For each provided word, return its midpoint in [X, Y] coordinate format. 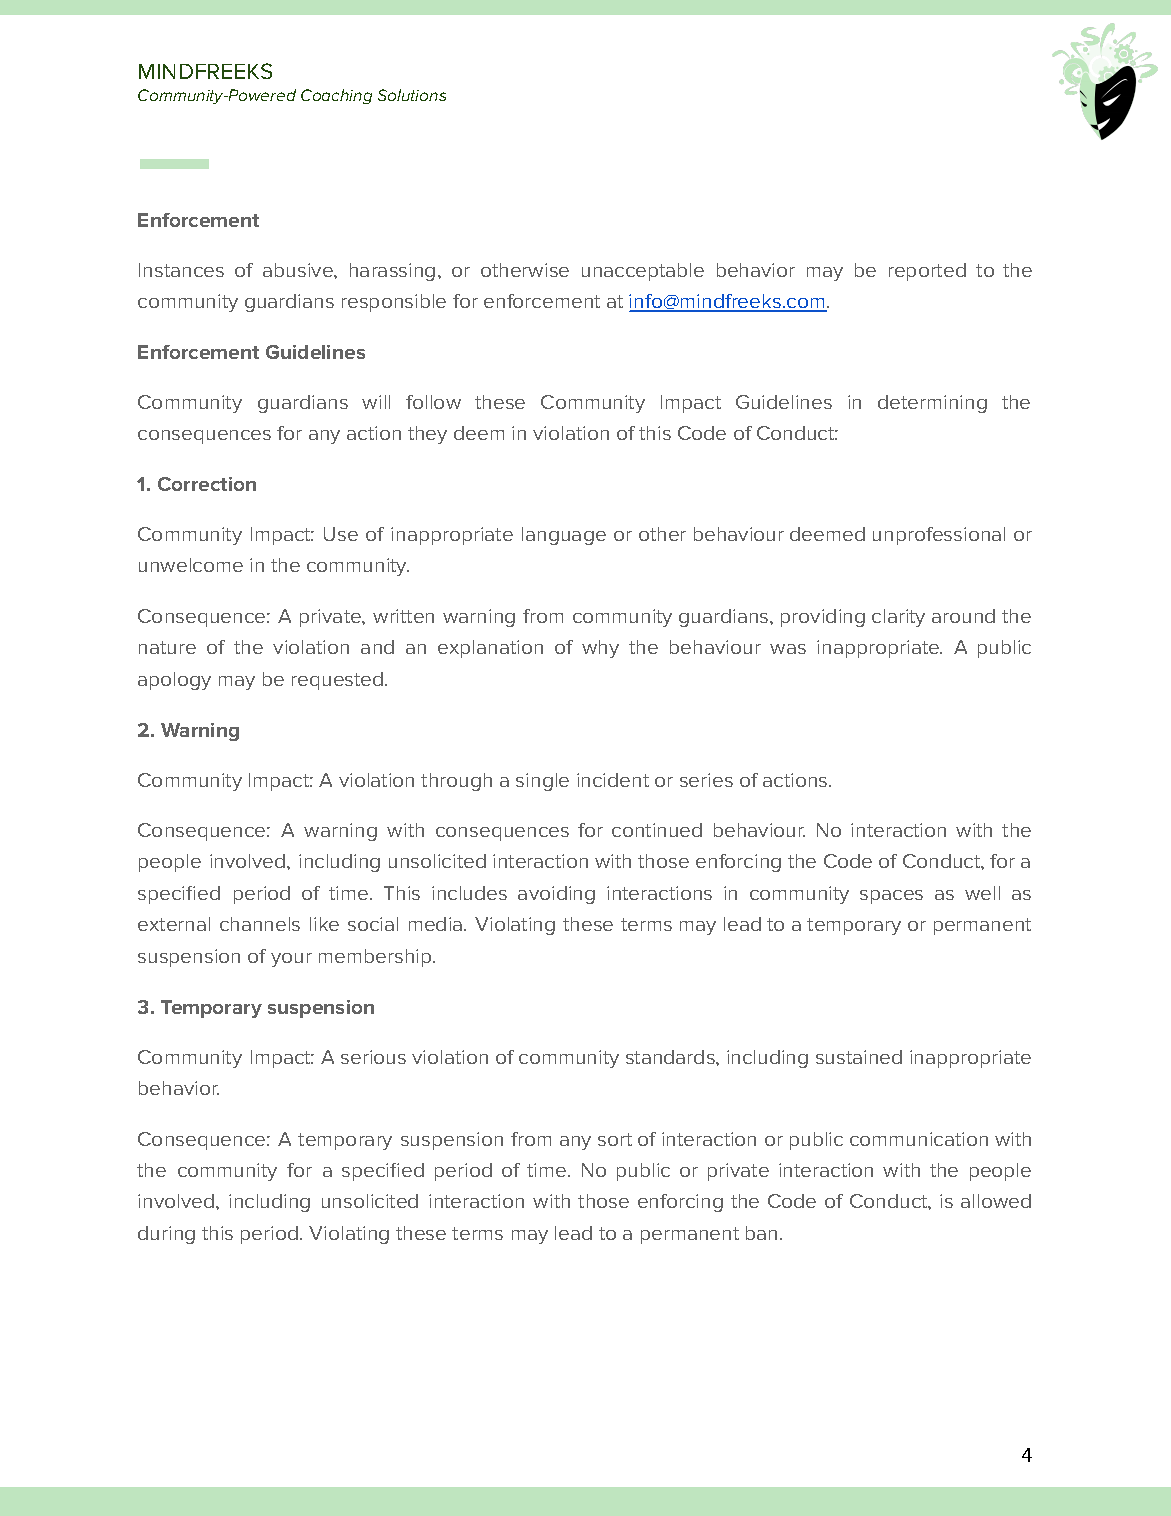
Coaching [336, 96]
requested [339, 681]
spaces [891, 897]
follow [433, 402]
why [600, 649]
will [376, 402]
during [166, 1235]
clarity [898, 618]
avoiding [556, 895]
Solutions [412, 95]
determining [932, 404]
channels [260, 924]
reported [927, 272]
